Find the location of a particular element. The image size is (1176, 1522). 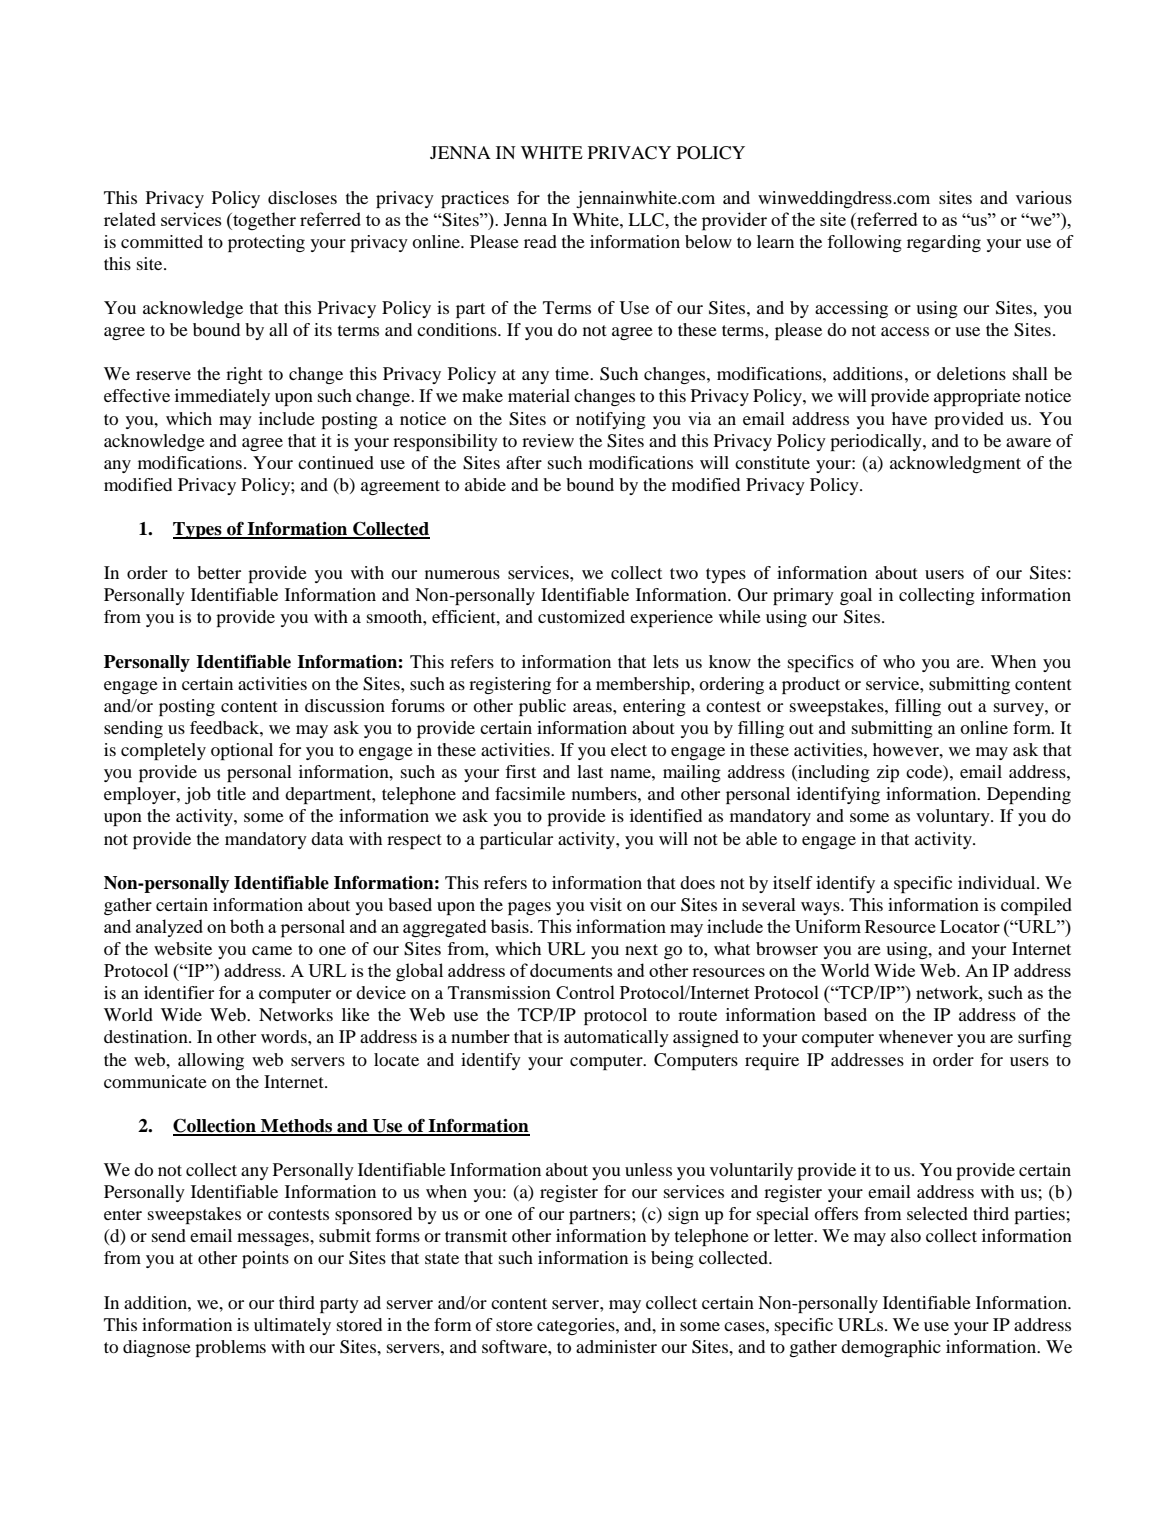

Locator is located at coordinates (970, 926).
